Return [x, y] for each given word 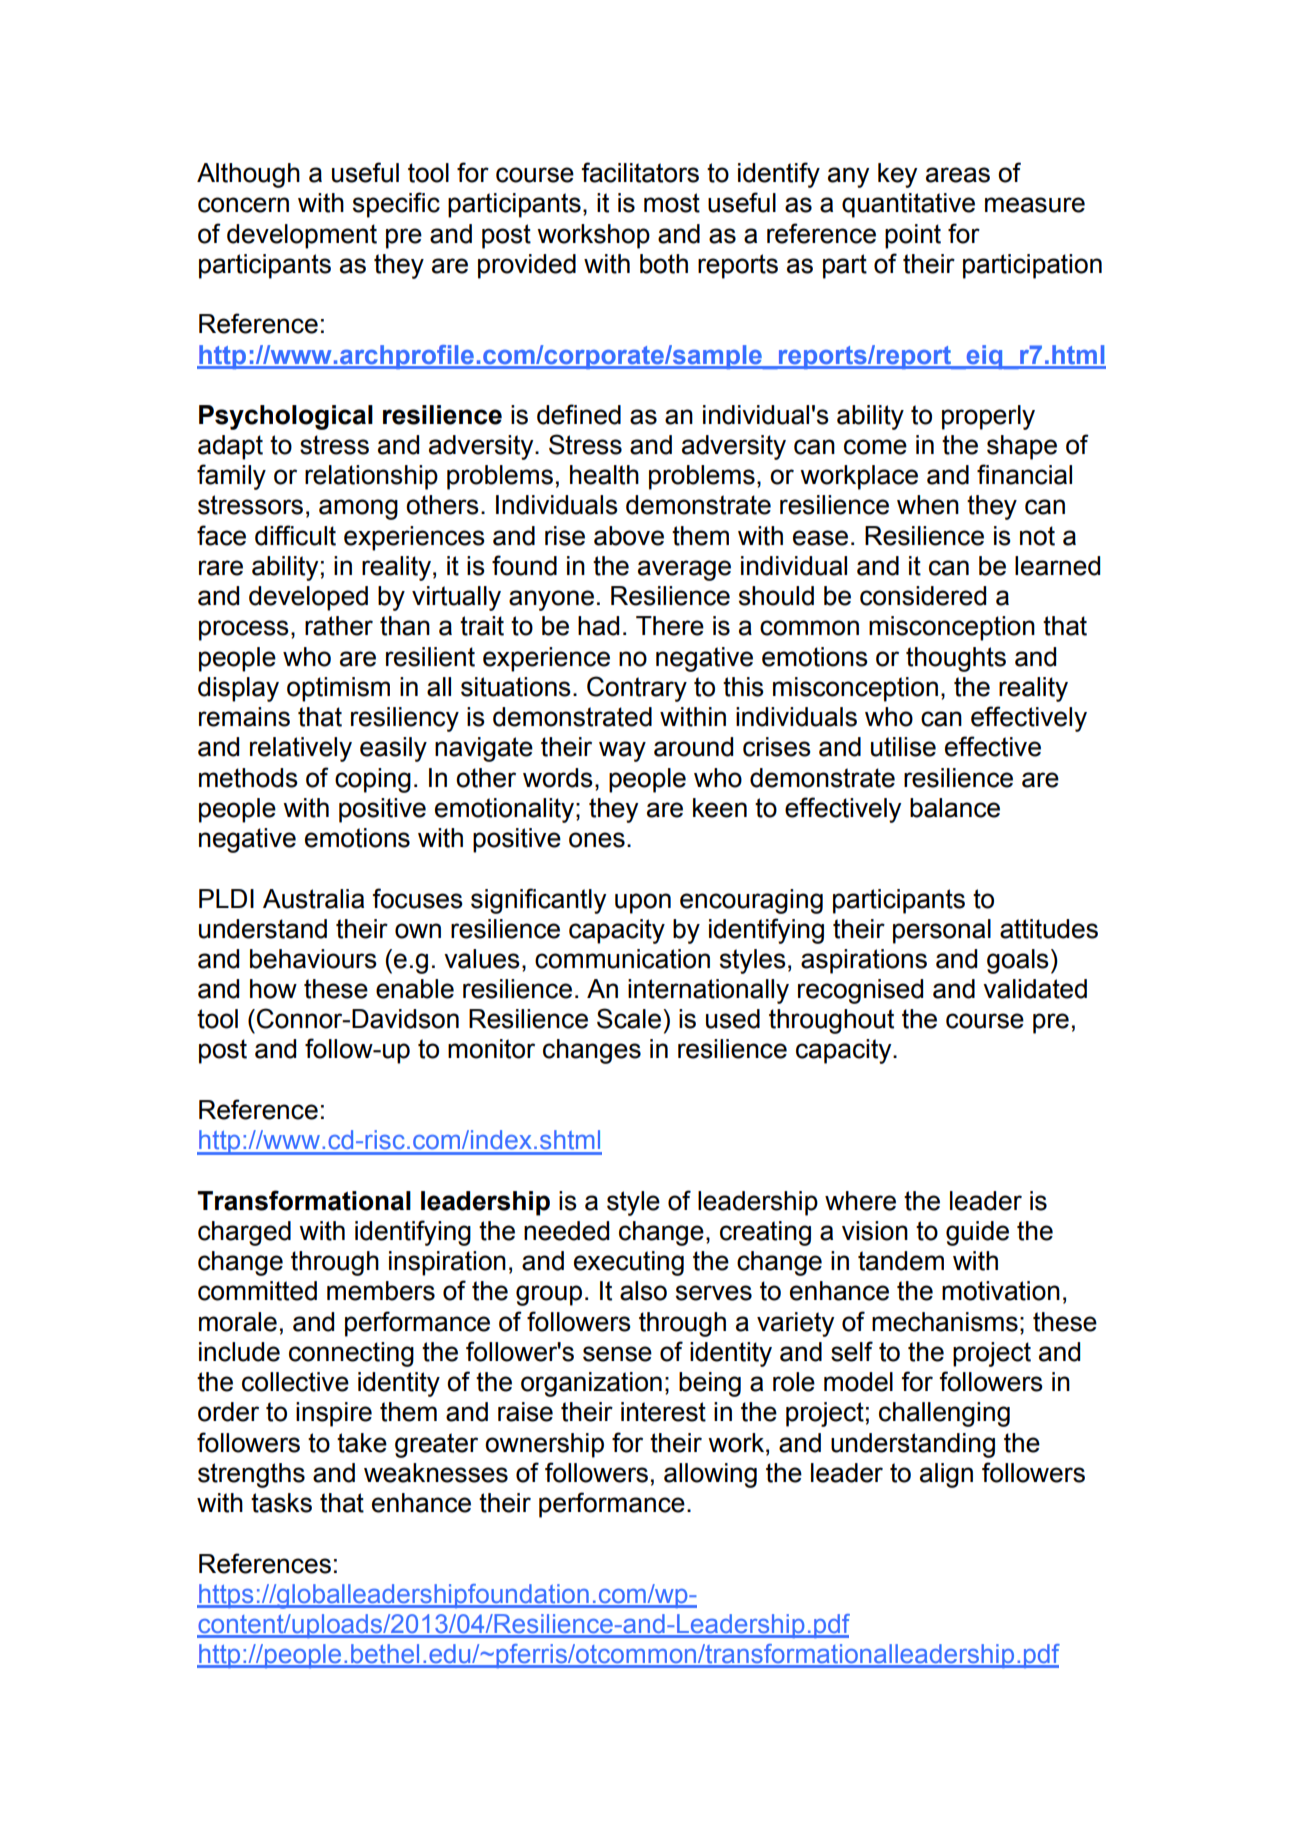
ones [597, 840]
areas [958, 175]
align [946, 1475]
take [362, 1443]
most [672, 203]
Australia [313, 899]
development [302, 236]
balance [955, 808]
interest [663, 1412]
